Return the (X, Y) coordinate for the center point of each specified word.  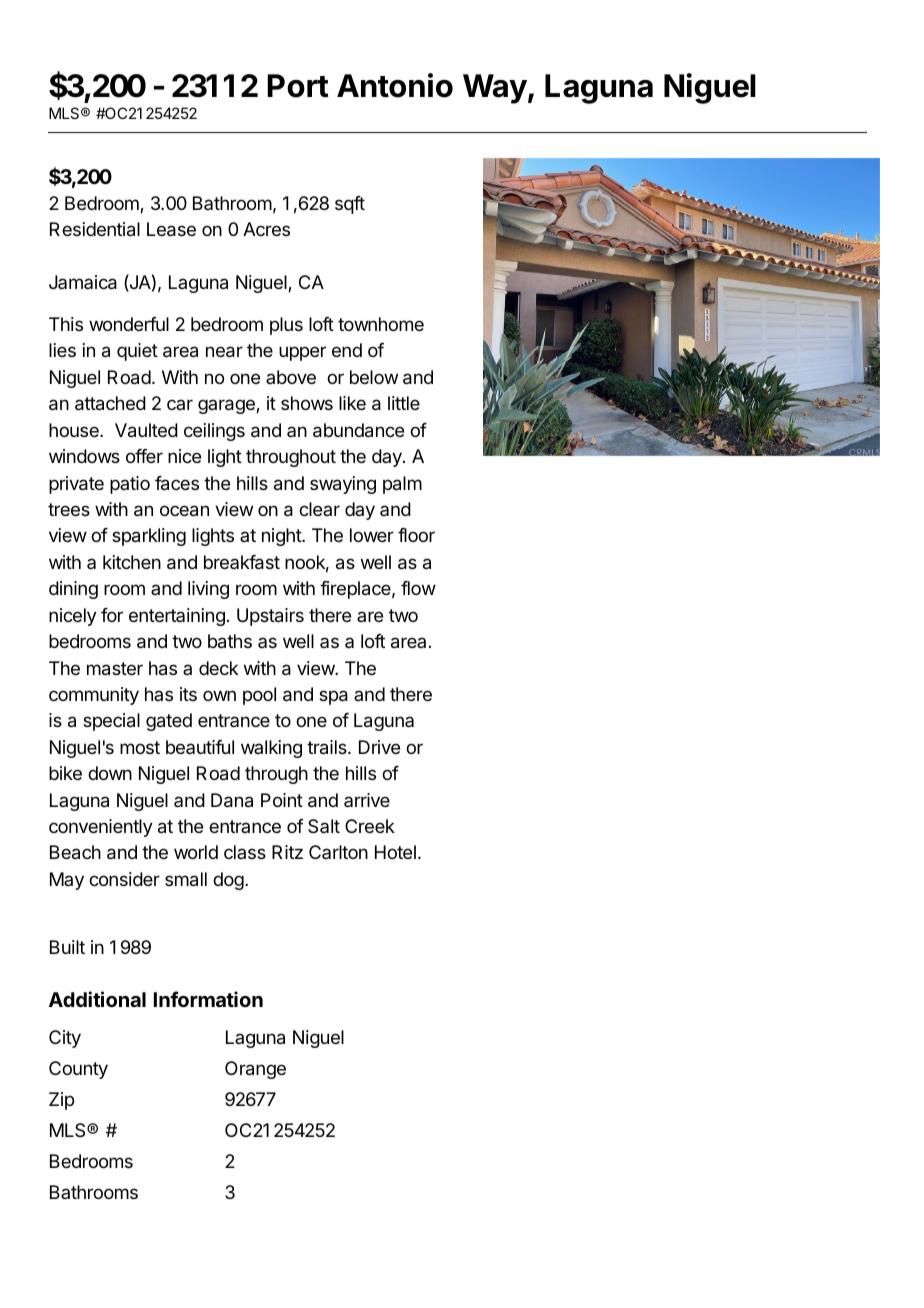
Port (298, 86)
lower (372, 535)
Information (208, 999)
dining (73, 590)
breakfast (242, 562)
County (78, 1070)
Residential (95, 229)
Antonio (395, 85)
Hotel (395, 852)
